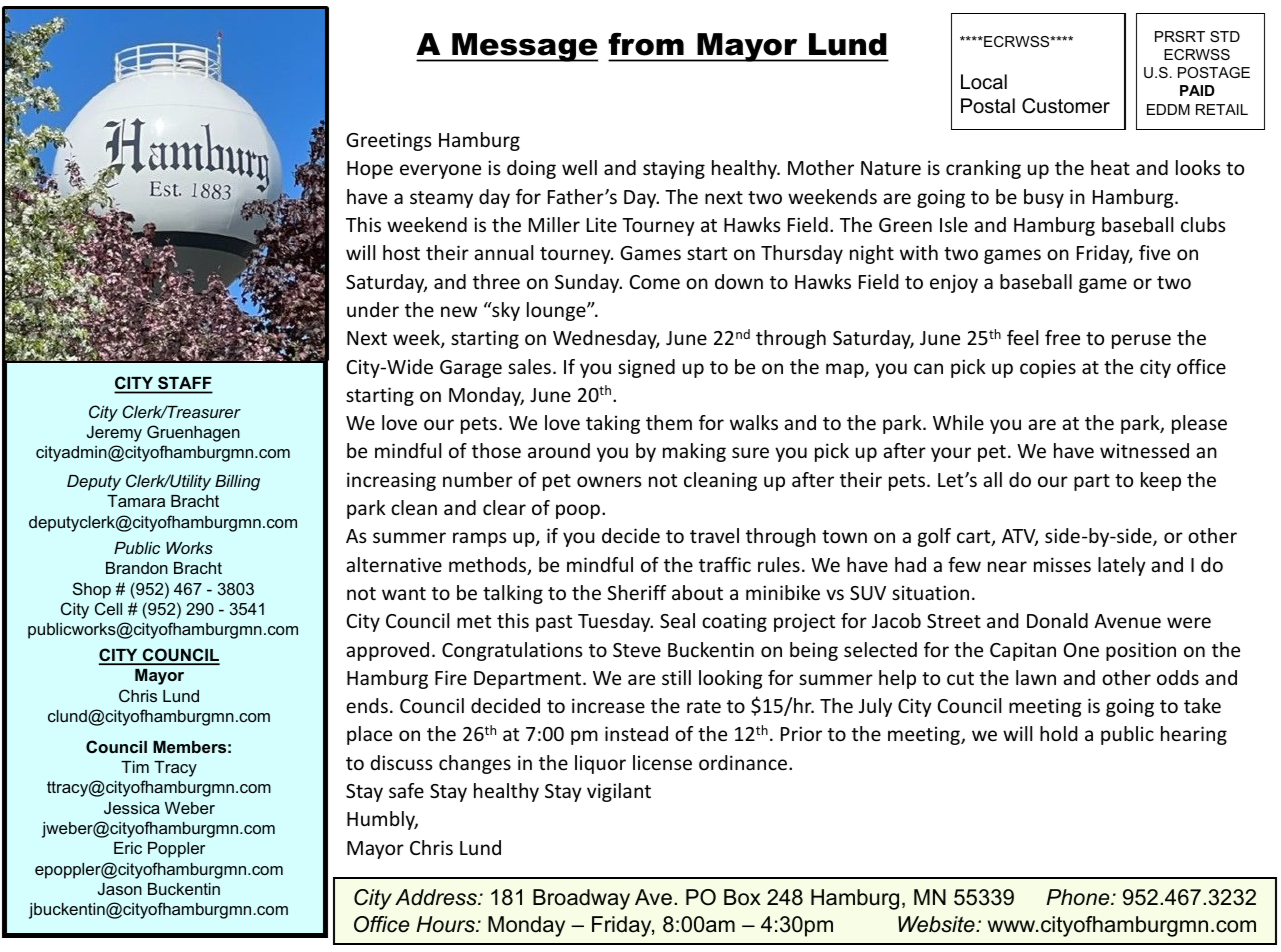 This screenshot has width=1281, height=952. I want to click on Message, so click(524, 47).
